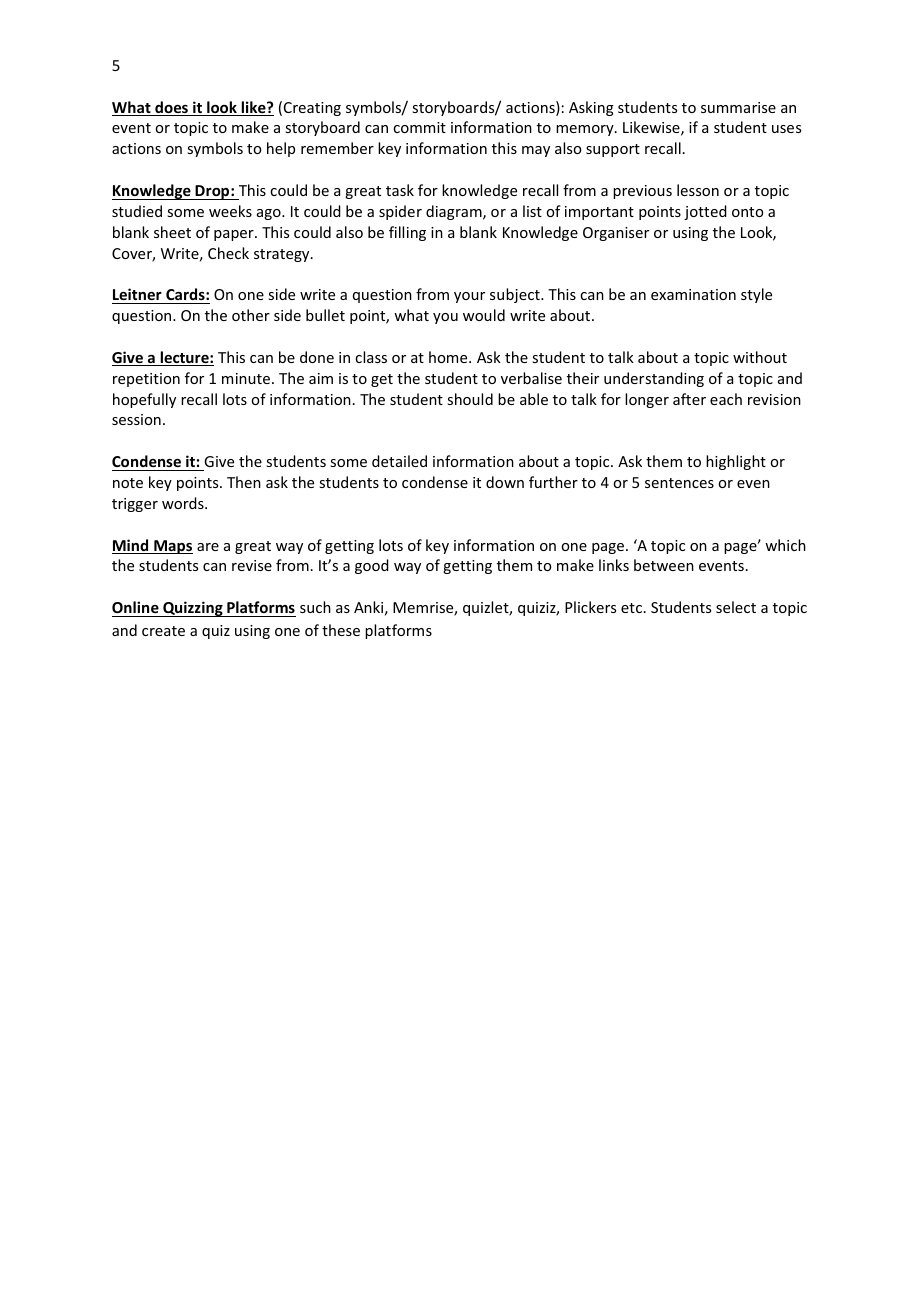  What do you see at coordinates (419, 127) in the page?
I see `commit` at bounding box center [419, 127].
